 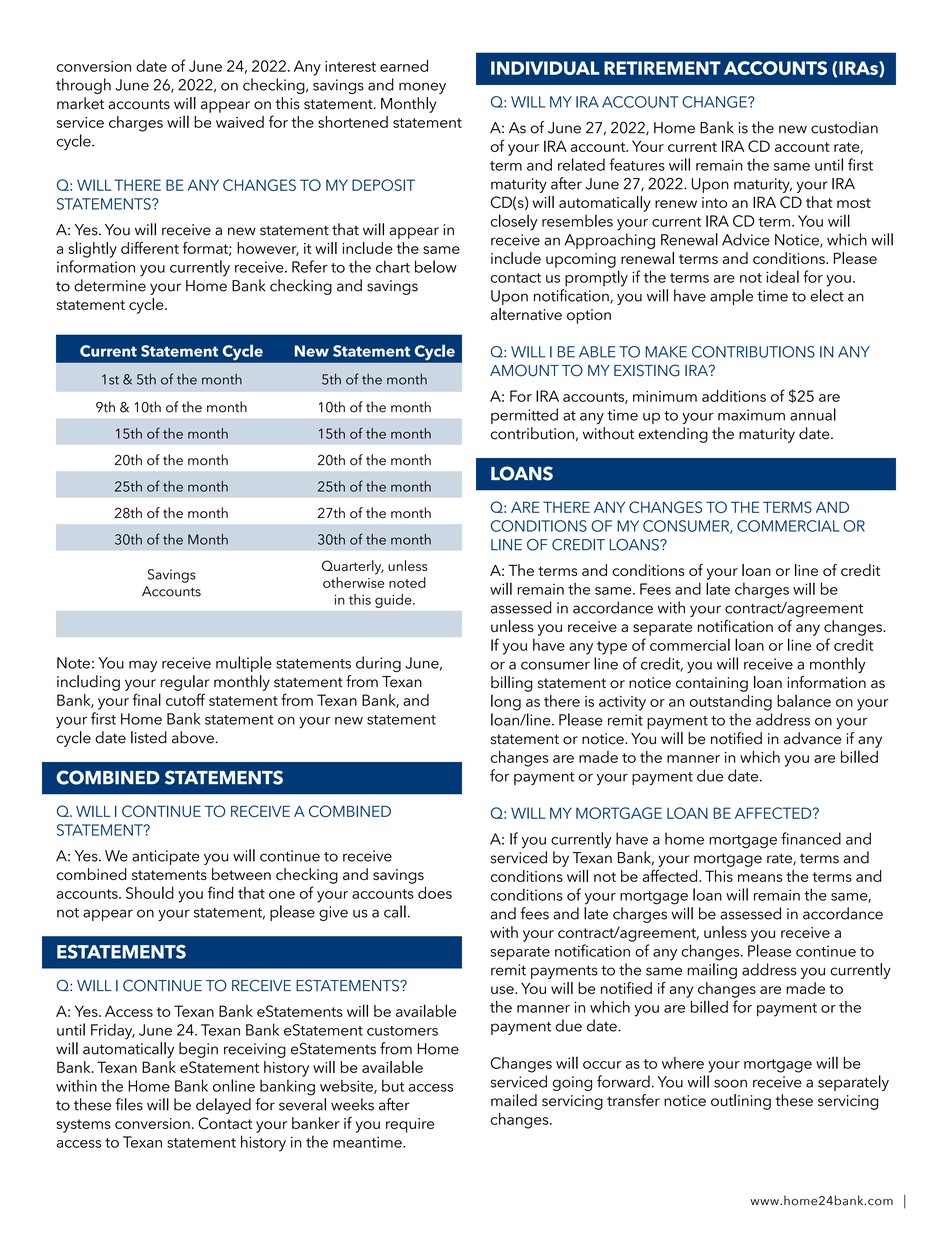 I want to click on custodian, so click(x=844, y=127).
